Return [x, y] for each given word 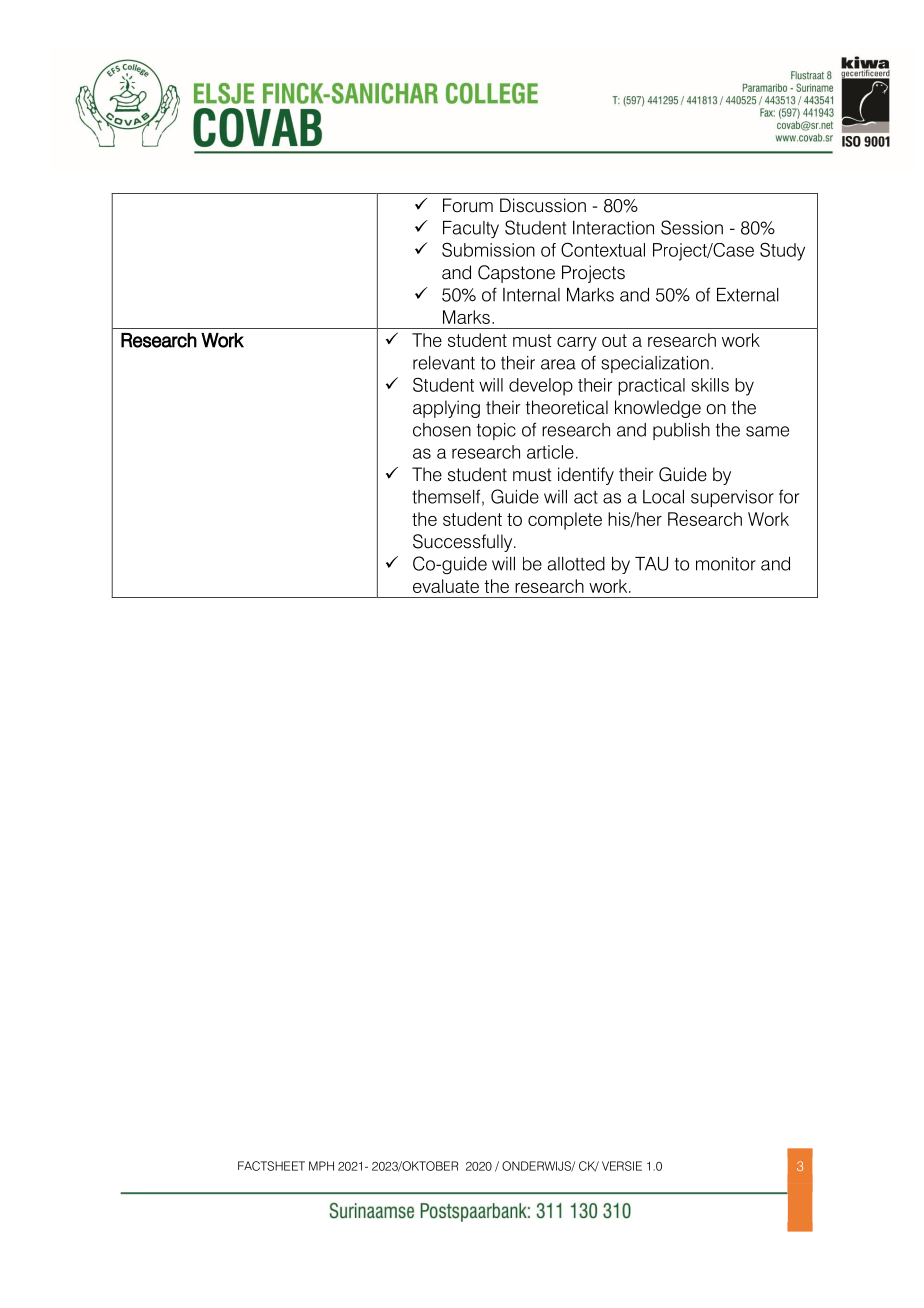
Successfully [464, 543]
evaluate [446, 586]
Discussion [543, 205]
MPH [321, 1166]
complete [565, 521]
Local [663, 497]
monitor [726, 564]
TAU [651, 564]
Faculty [471, 229]
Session [692, 227]
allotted [576, 564]
